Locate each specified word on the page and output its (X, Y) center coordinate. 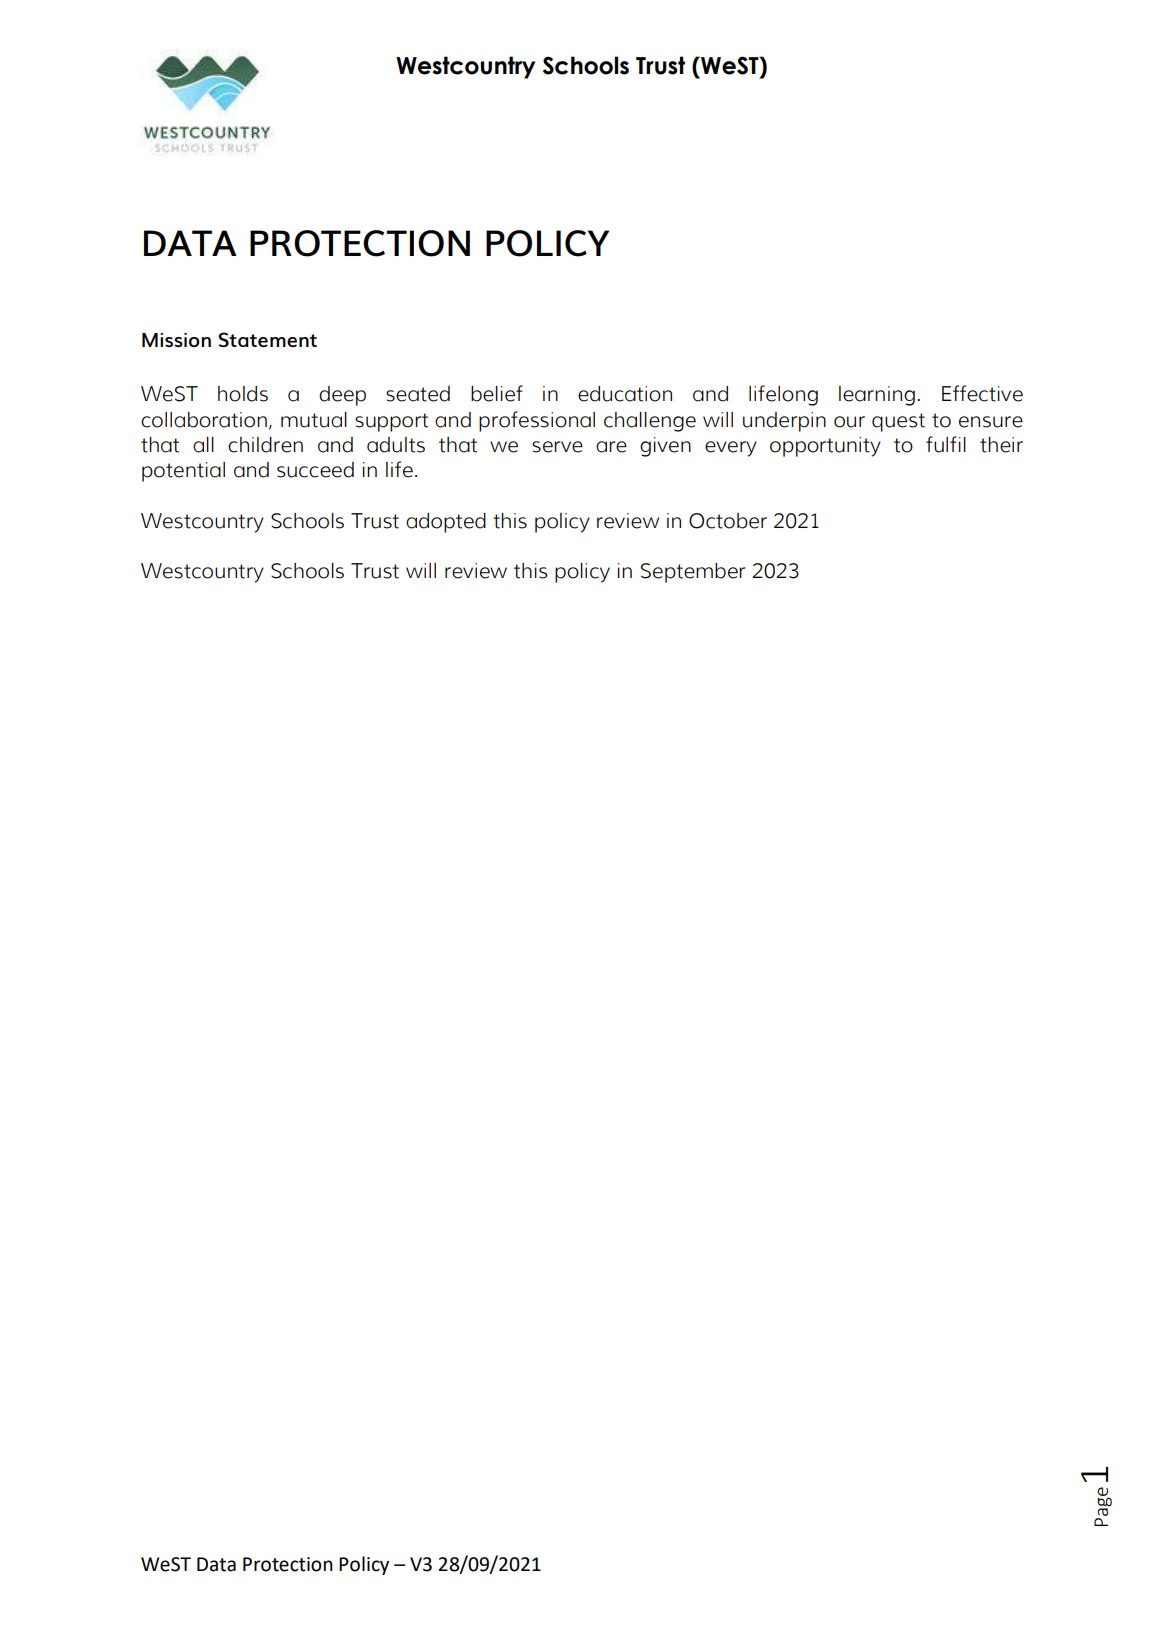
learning (877, 396)
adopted (446, 523)
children (265, 445)
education (625, 394)
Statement (267, 339)
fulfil (946, 444)
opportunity (825, 447)
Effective (982, 393)
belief (497, 393)
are (611, 447)
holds (243, 394)
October (728, 521)
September (693, 573)
